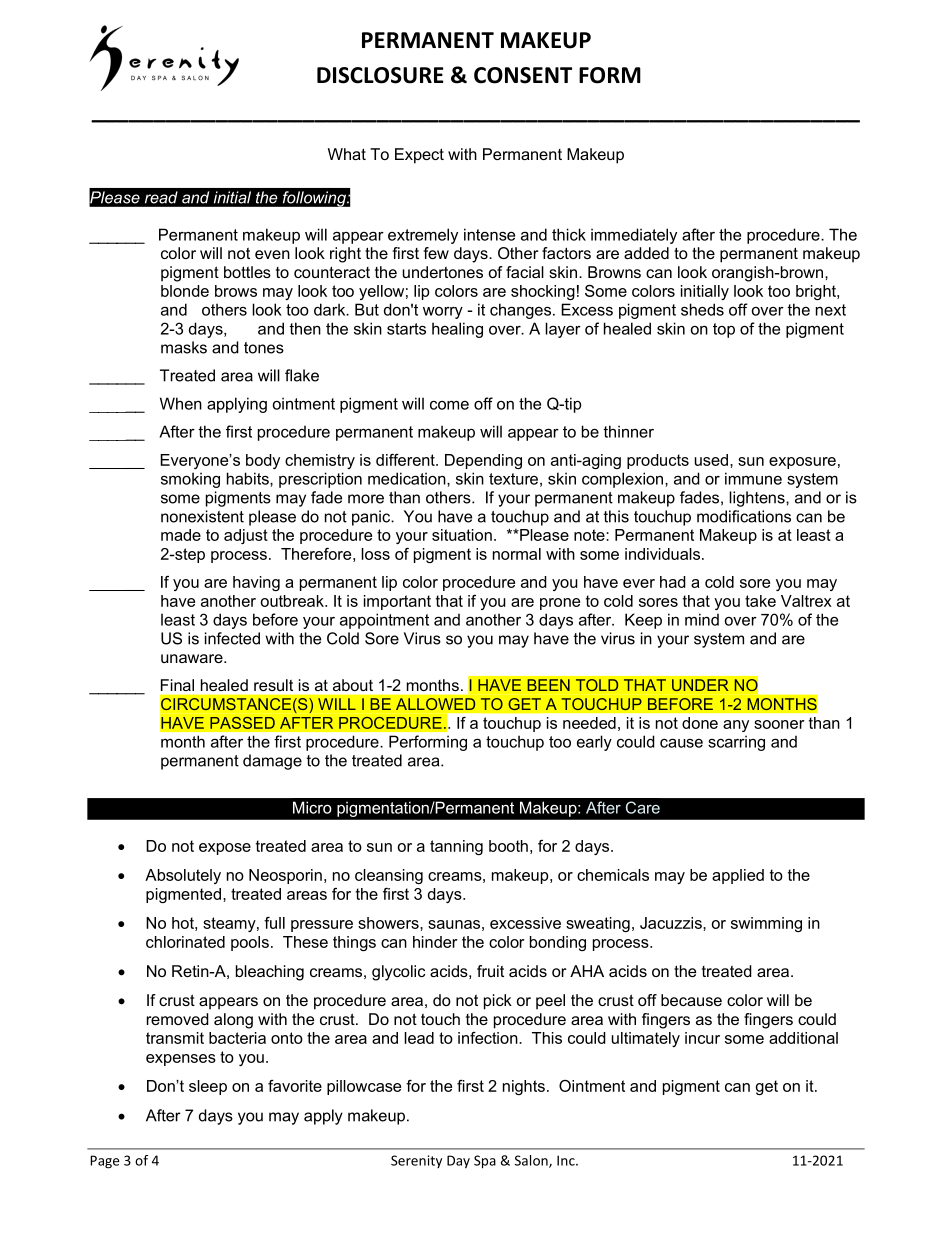 Image resolution: width=952 pixels, height=1233 pixels. What do you see at coordinates (190, 480) in the screenshot?
I see `smoking` at bounding box center [190, 480].
